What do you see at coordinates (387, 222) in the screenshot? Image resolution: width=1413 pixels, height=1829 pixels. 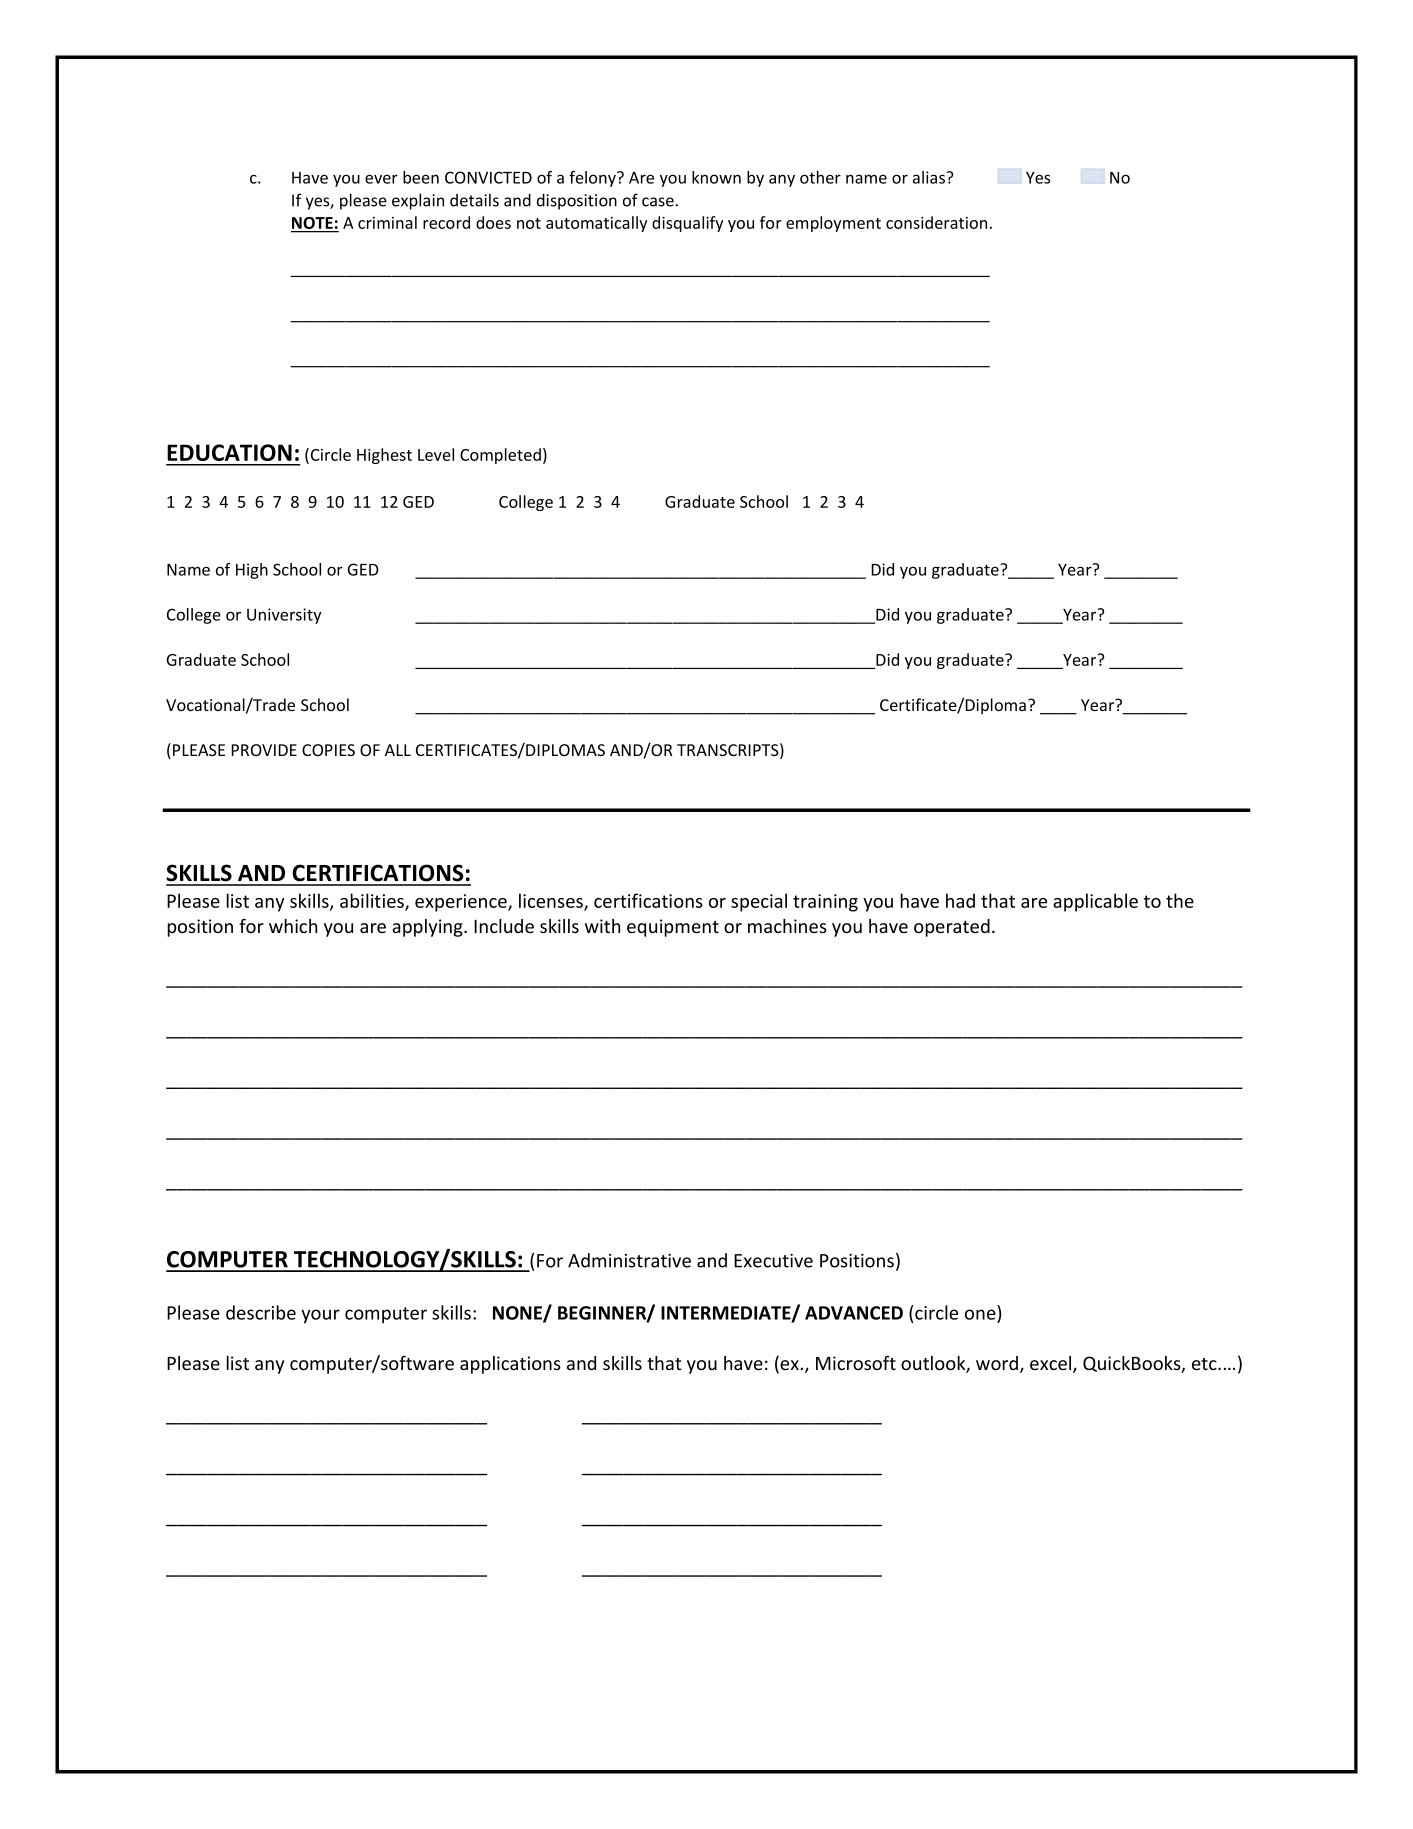 I see `criminal` at bounding box center [387, 222].
